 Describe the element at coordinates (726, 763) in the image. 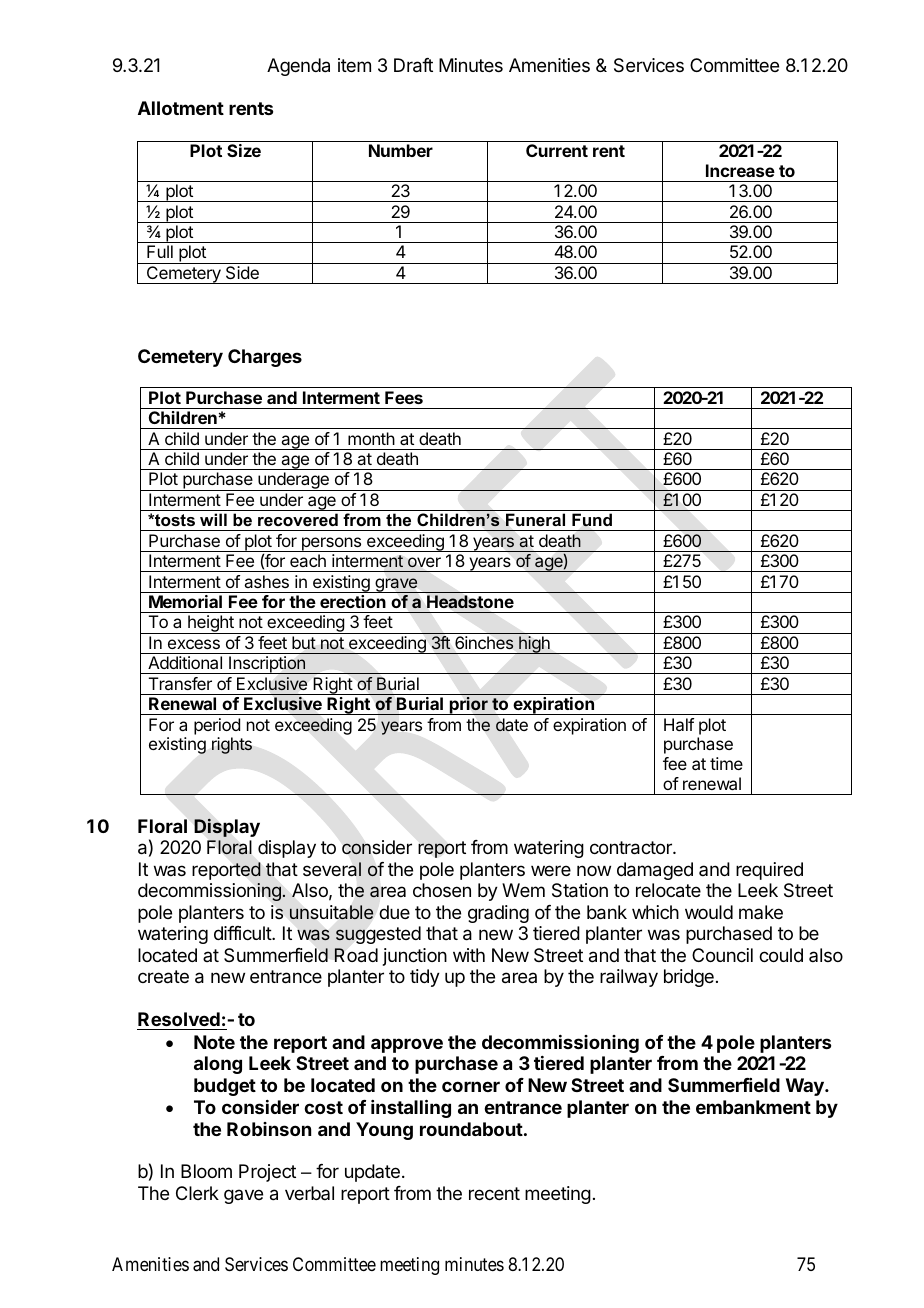

I see `time` at that location.
